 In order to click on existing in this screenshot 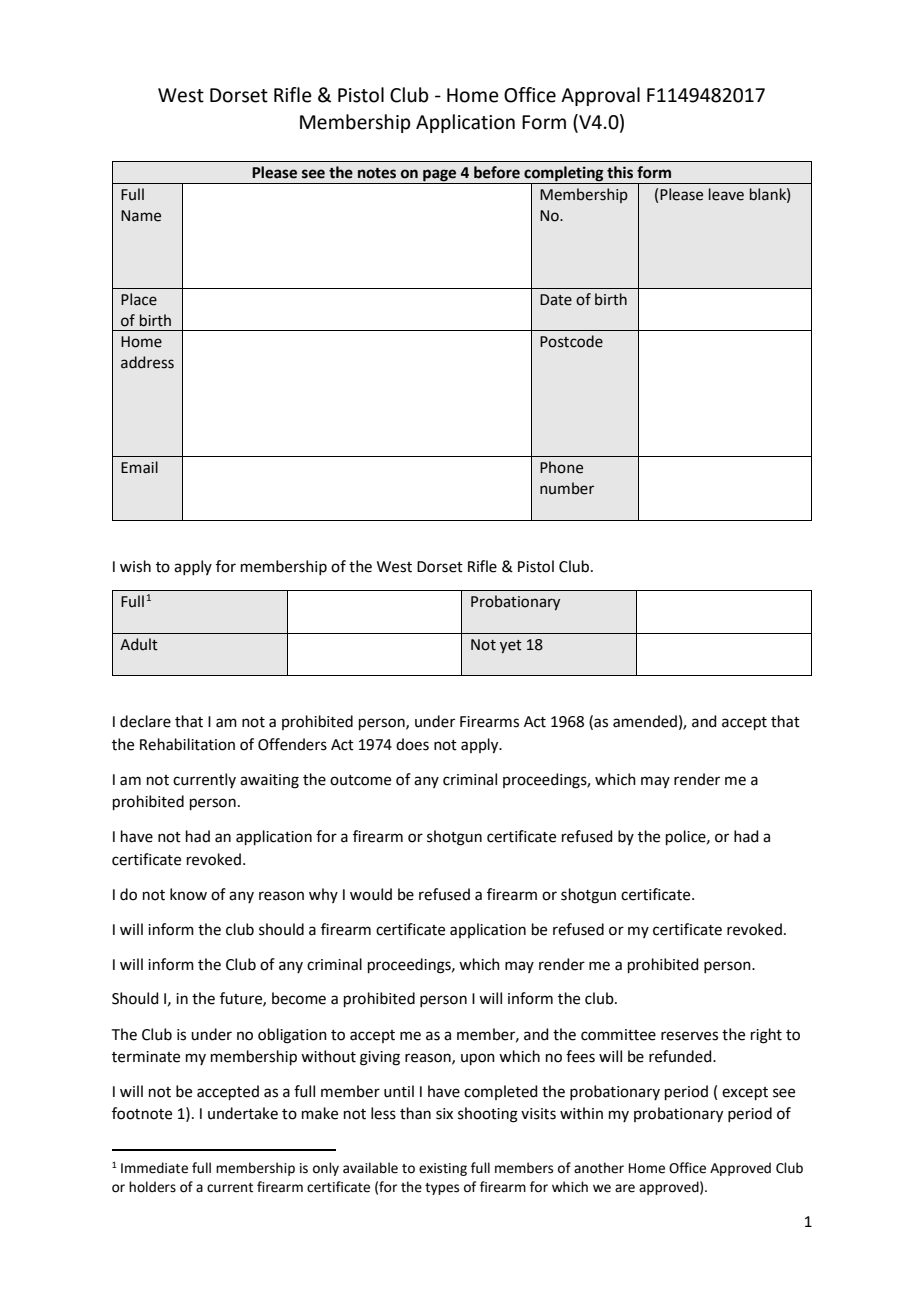, I will do `click(443, 1169)`.
